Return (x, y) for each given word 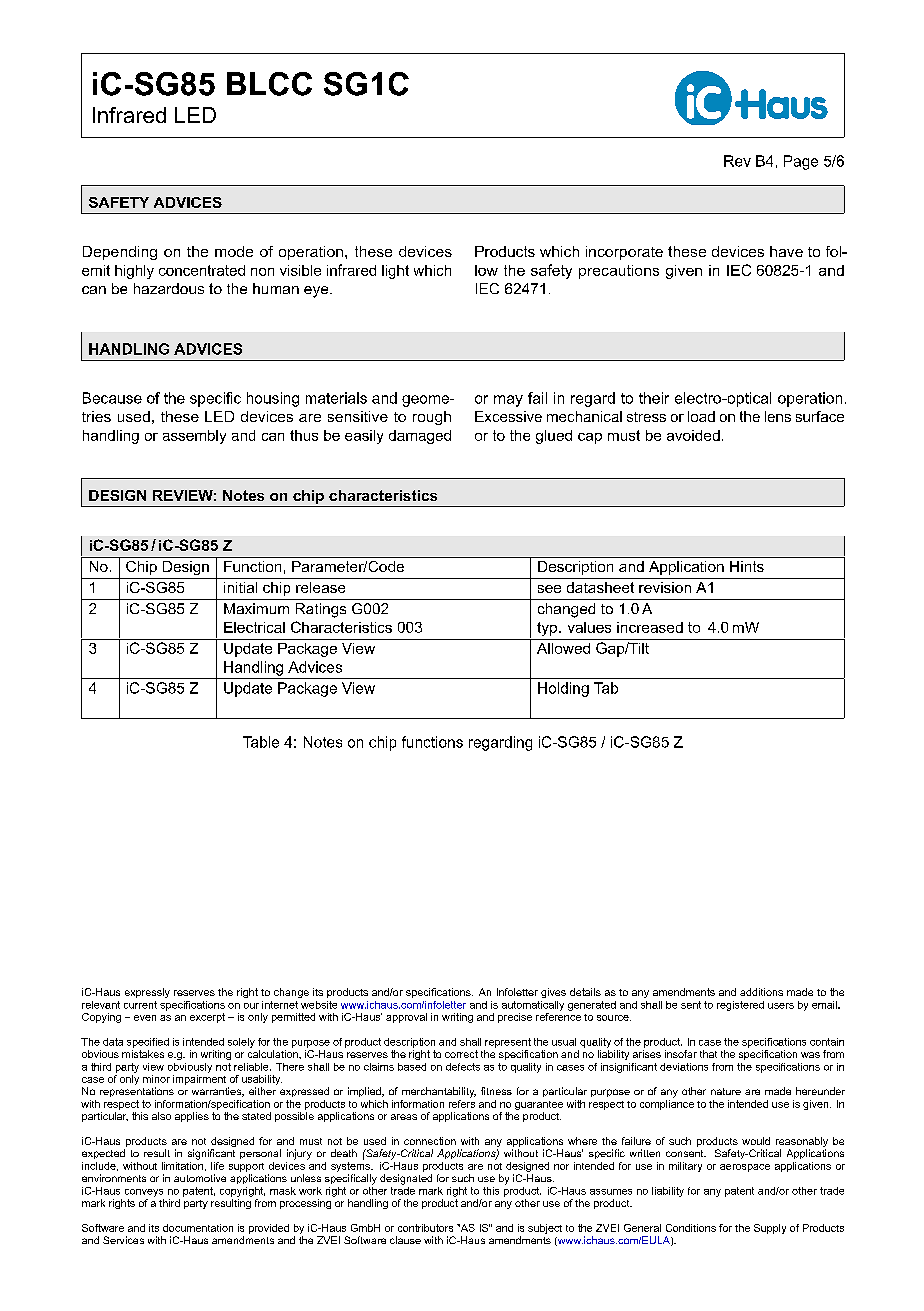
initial (240, 587)
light (395, 272)
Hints (747, 566)
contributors (425, 1228)
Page (801, 162)
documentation (198, 1228)
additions (761, 992)
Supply (770, 1229)
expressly (147, 993)
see (549, 589)
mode (234, 251)
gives (553, 993)
